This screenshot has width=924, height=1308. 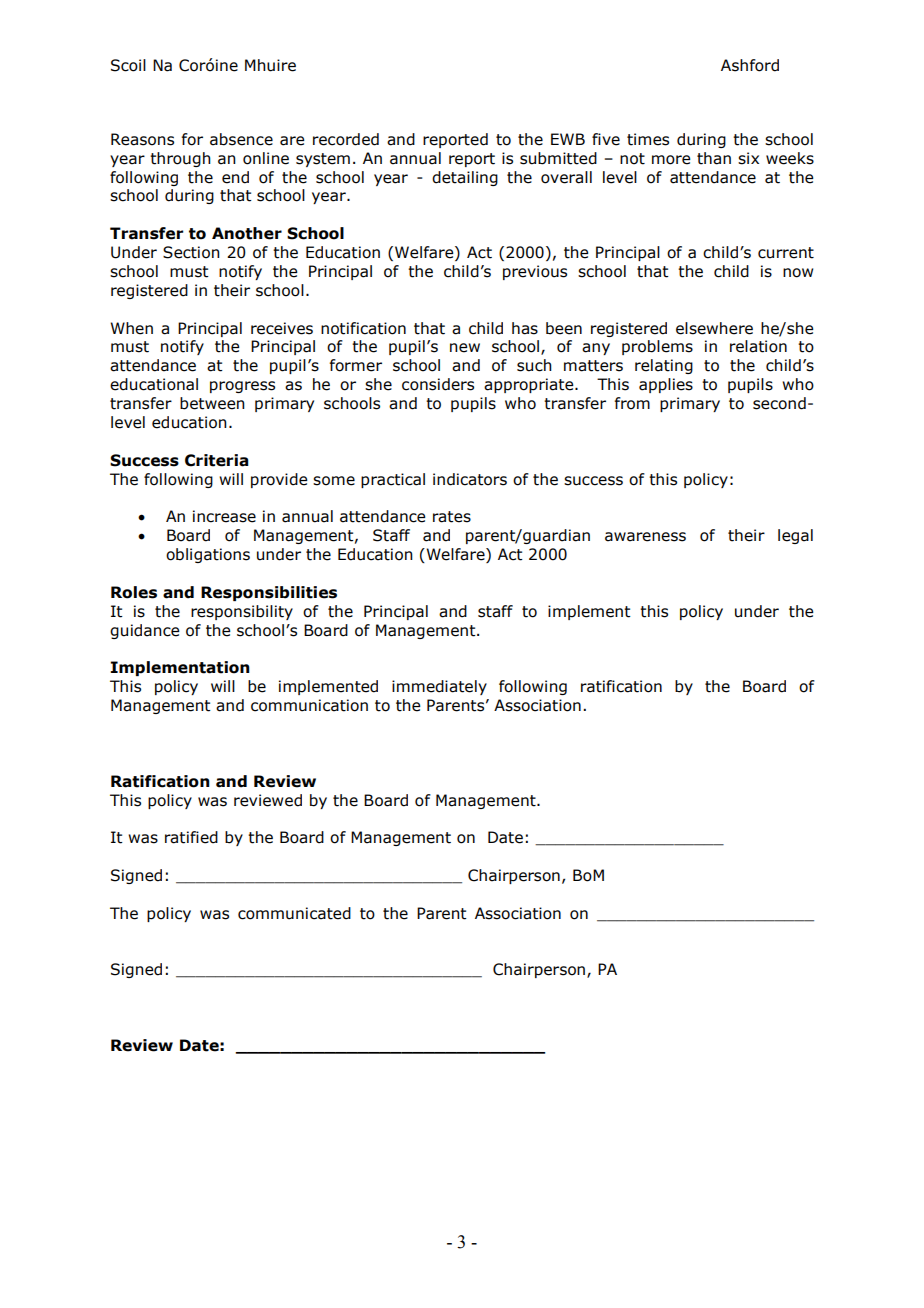 What do you see at coordinates (465, 178) in the screenshot?
I see `detailing` at bounding box center [465, 178].
